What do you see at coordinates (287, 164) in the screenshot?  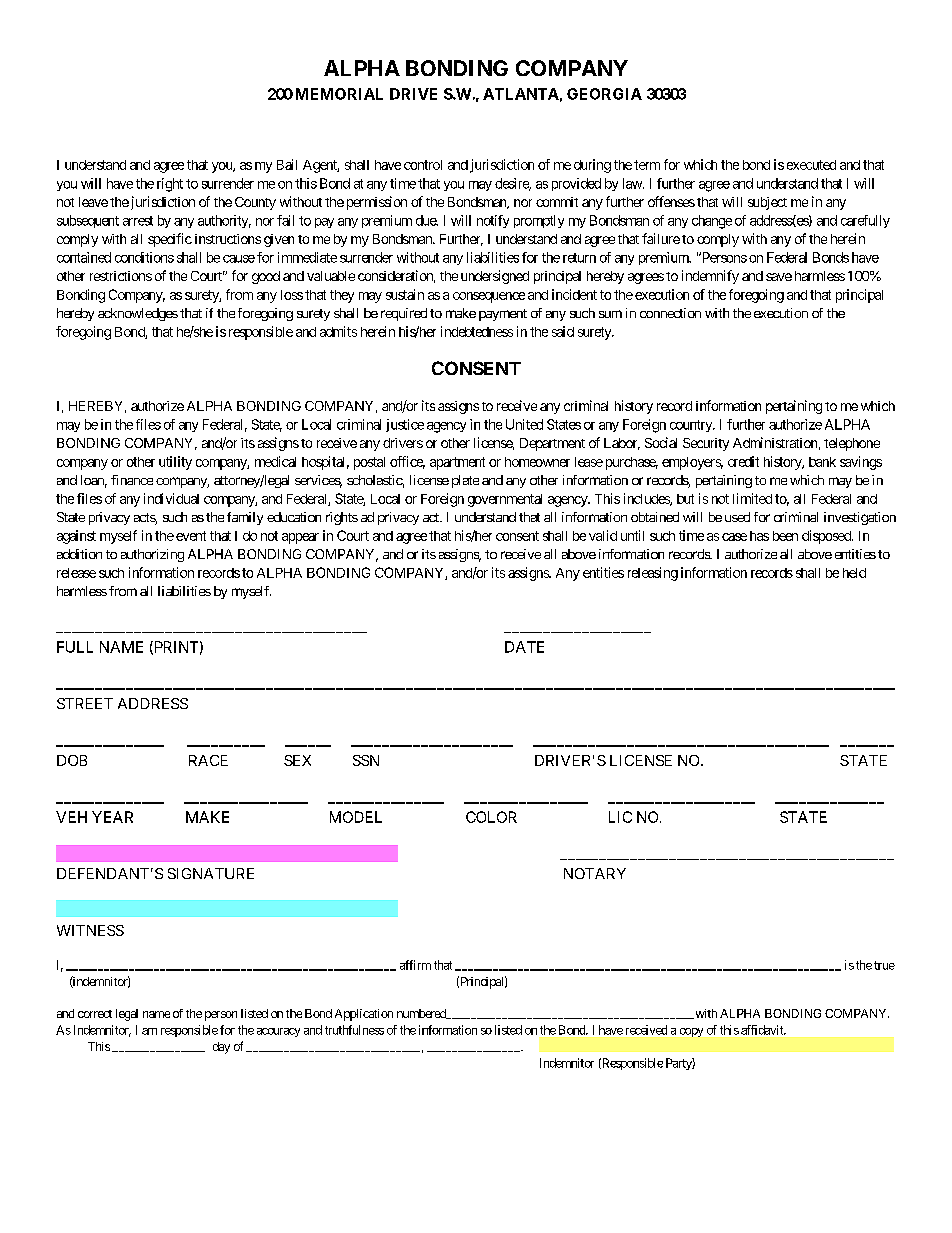 I see `Bail` at bounding box center [287, 164].
